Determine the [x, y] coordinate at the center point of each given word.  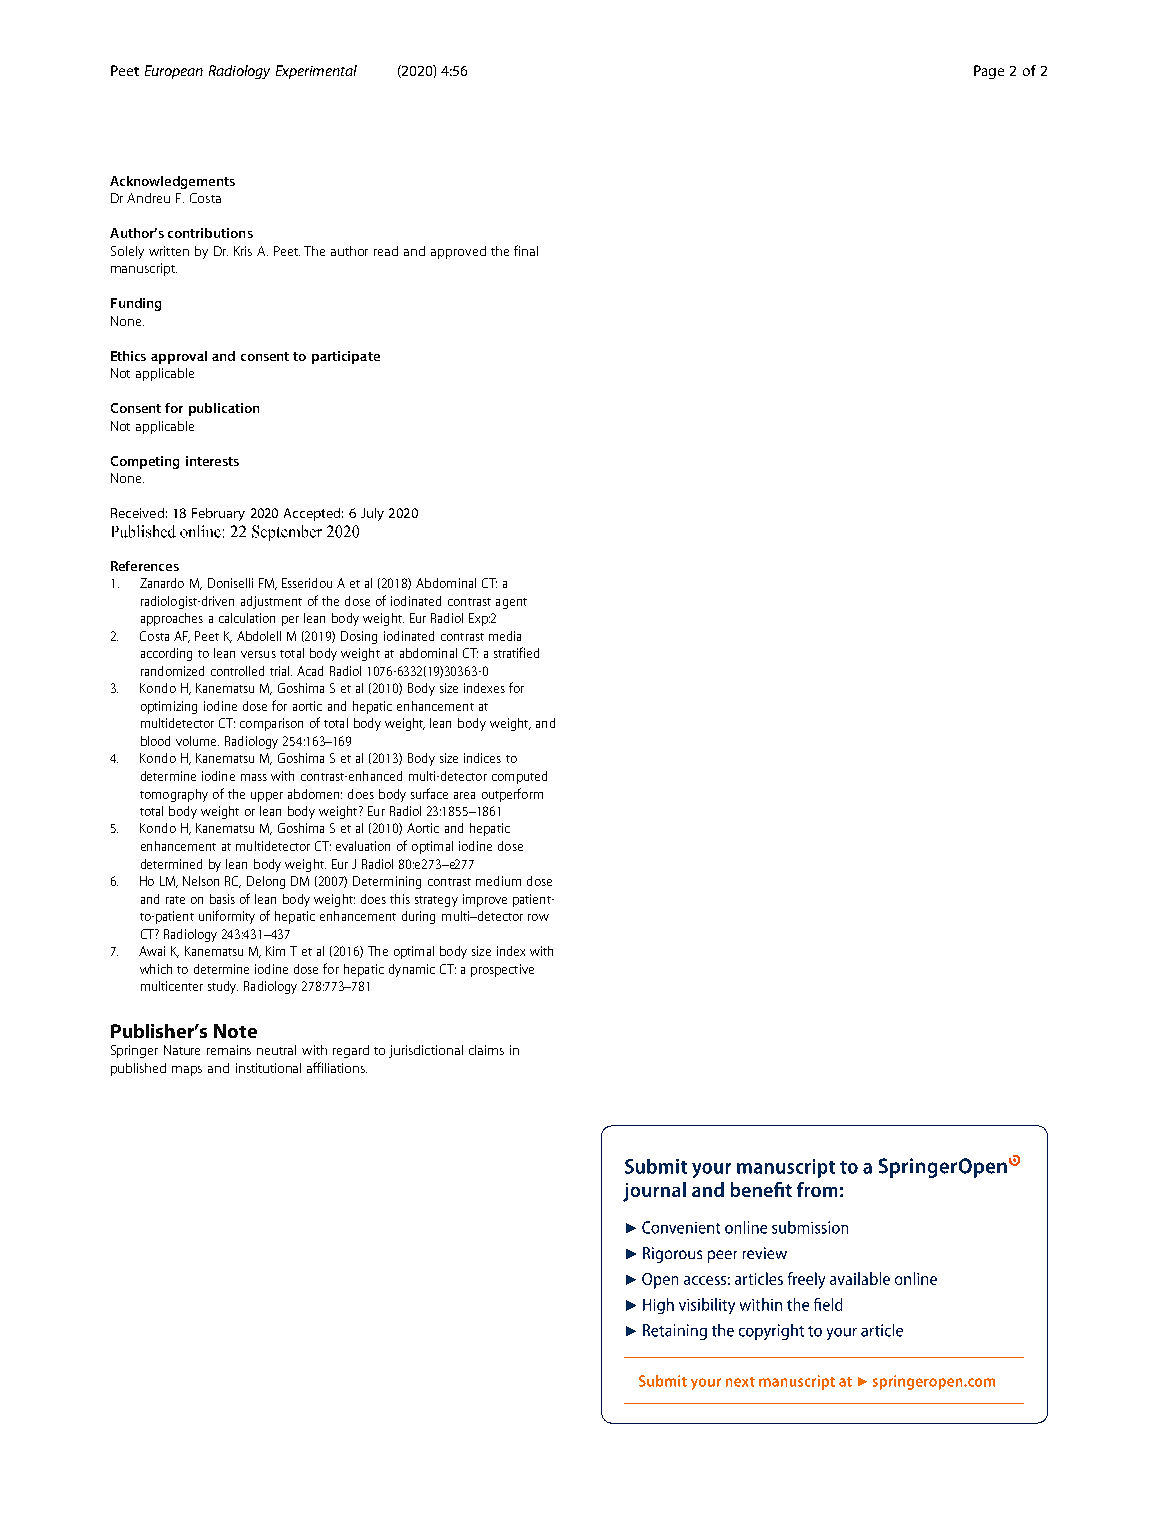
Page [989, 72]
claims [486, 1050]
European [174, 72]
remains [229, 1050]
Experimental [316, 72]
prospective [502, 970]
